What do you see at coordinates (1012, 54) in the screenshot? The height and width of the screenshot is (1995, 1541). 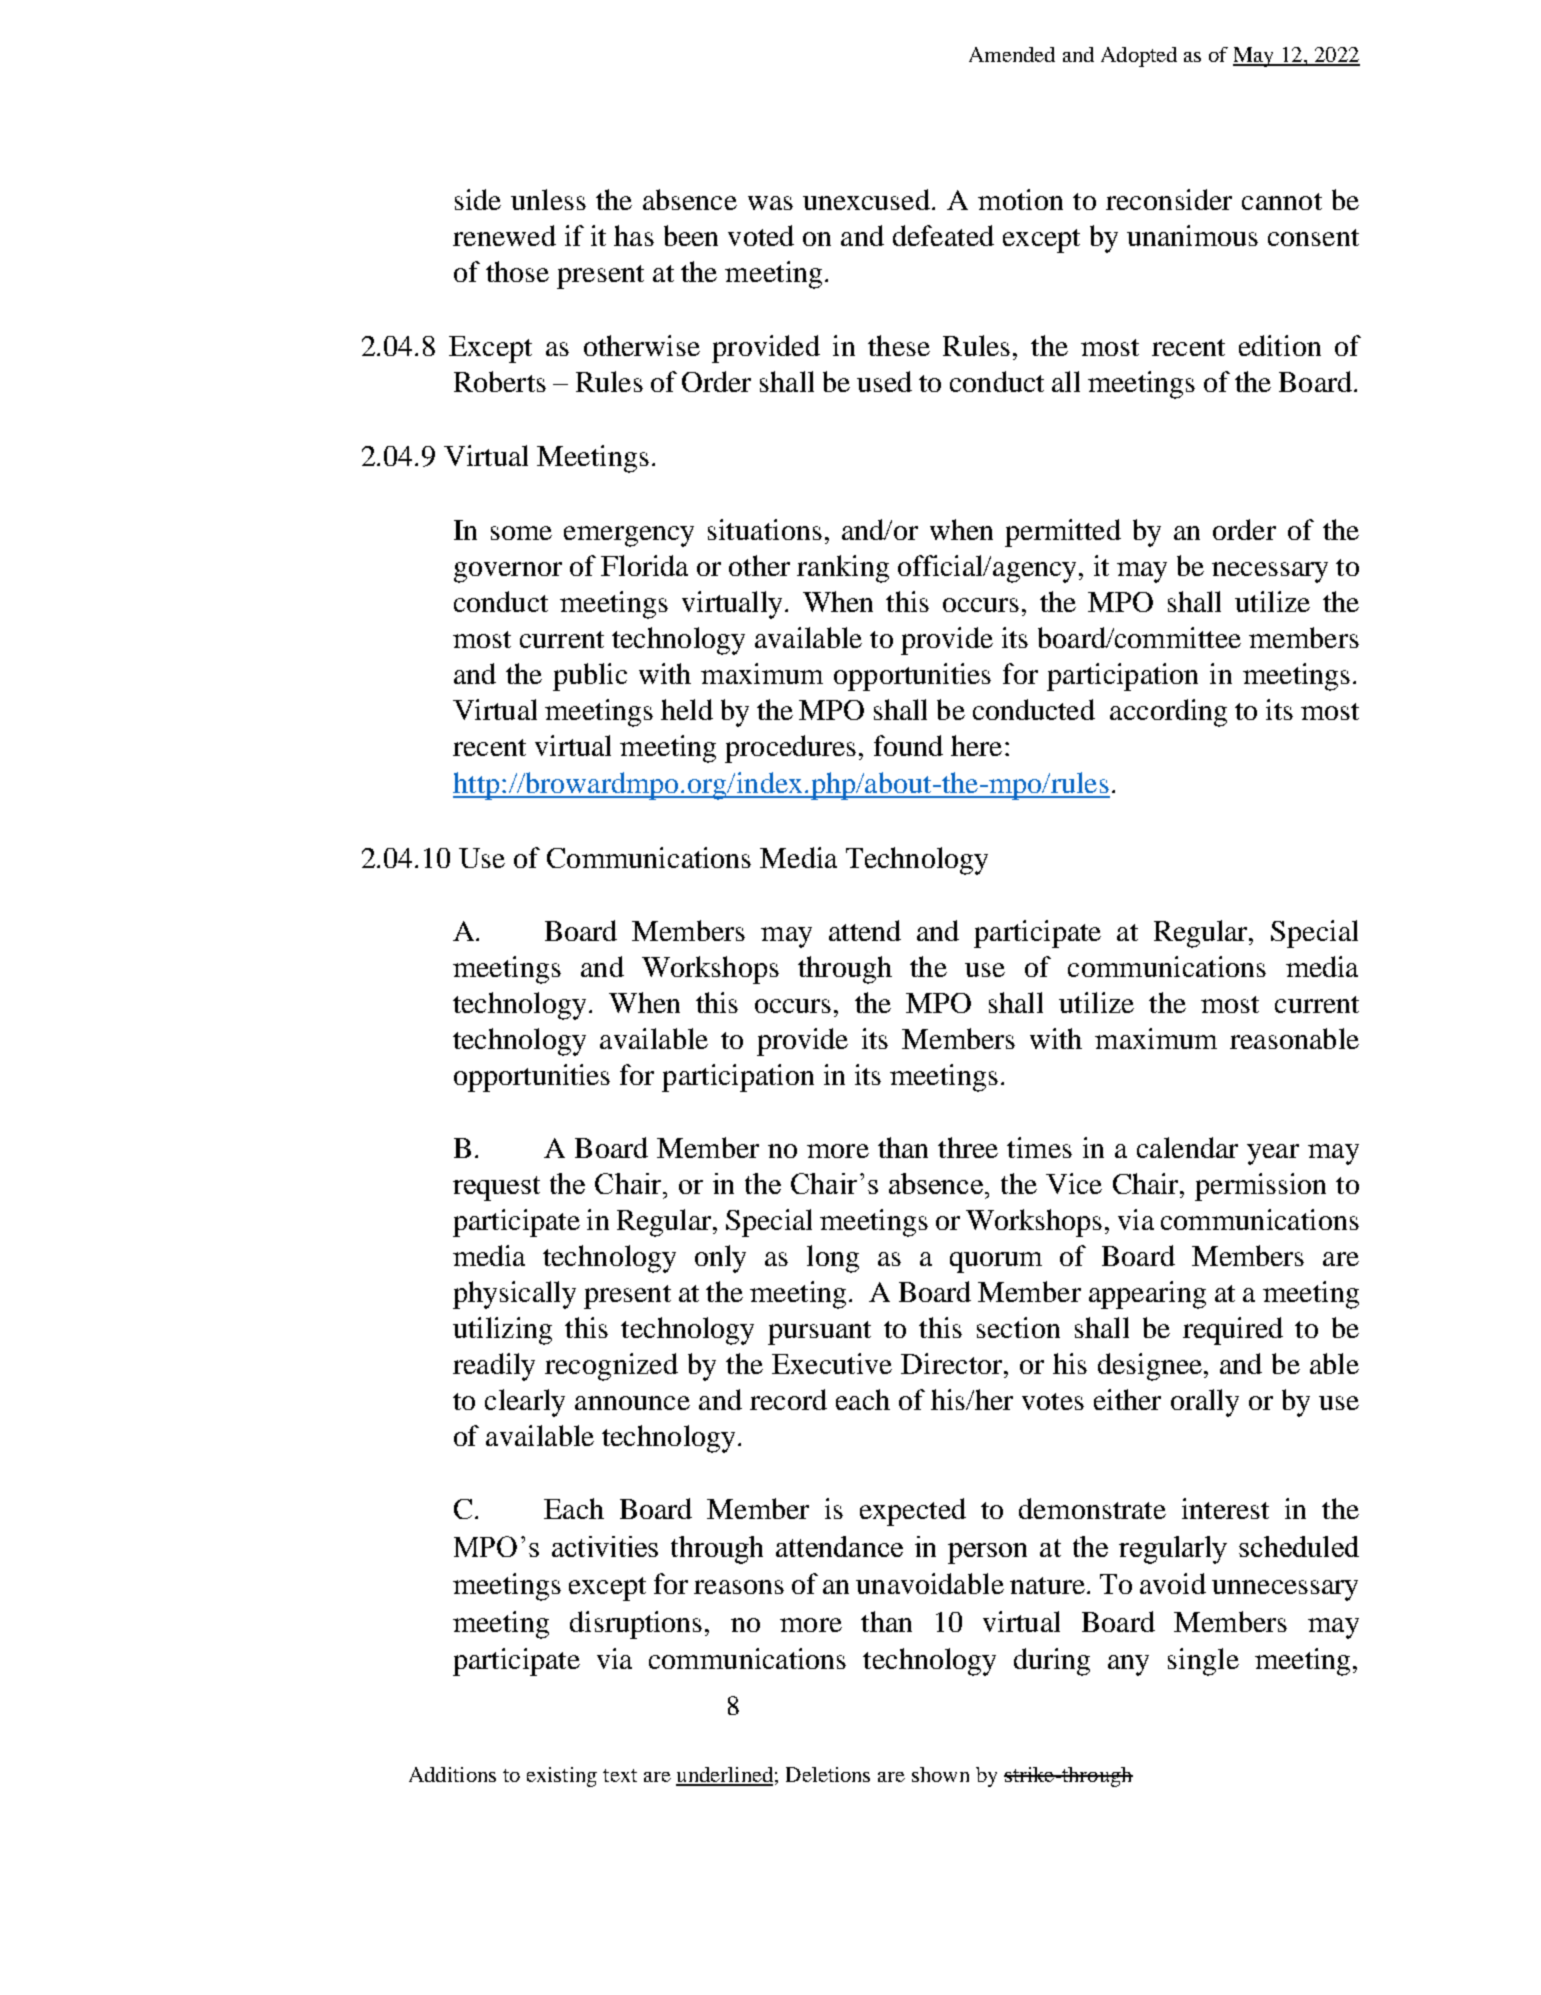 I see `Amended` at bounding box center [1012, 54].
